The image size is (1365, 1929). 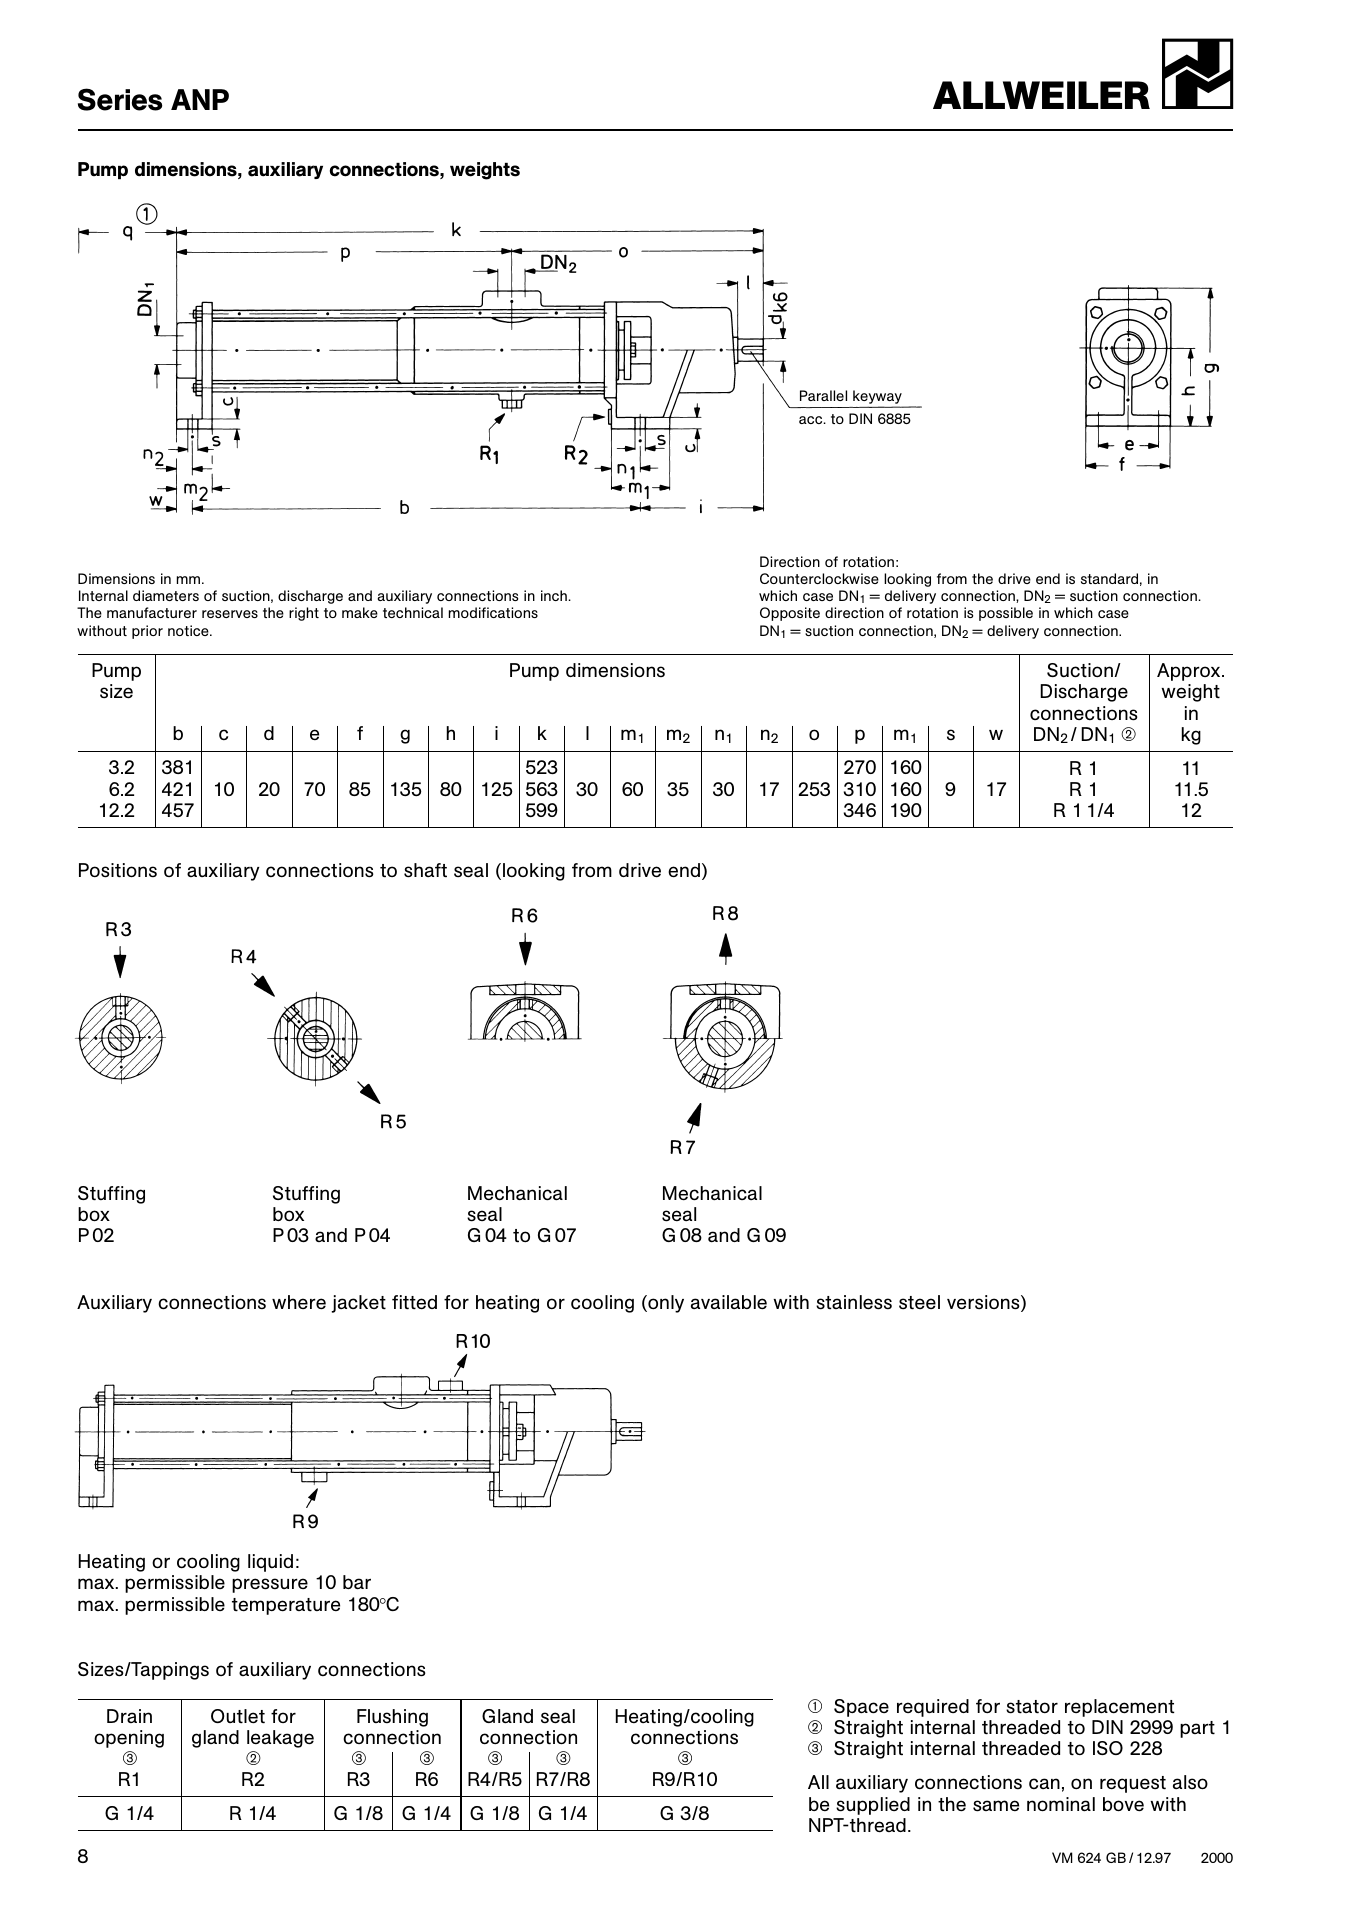 What do you see at coordinates (425, 870) in the image?
I see `shaft` at bounding box center [425, 870].
